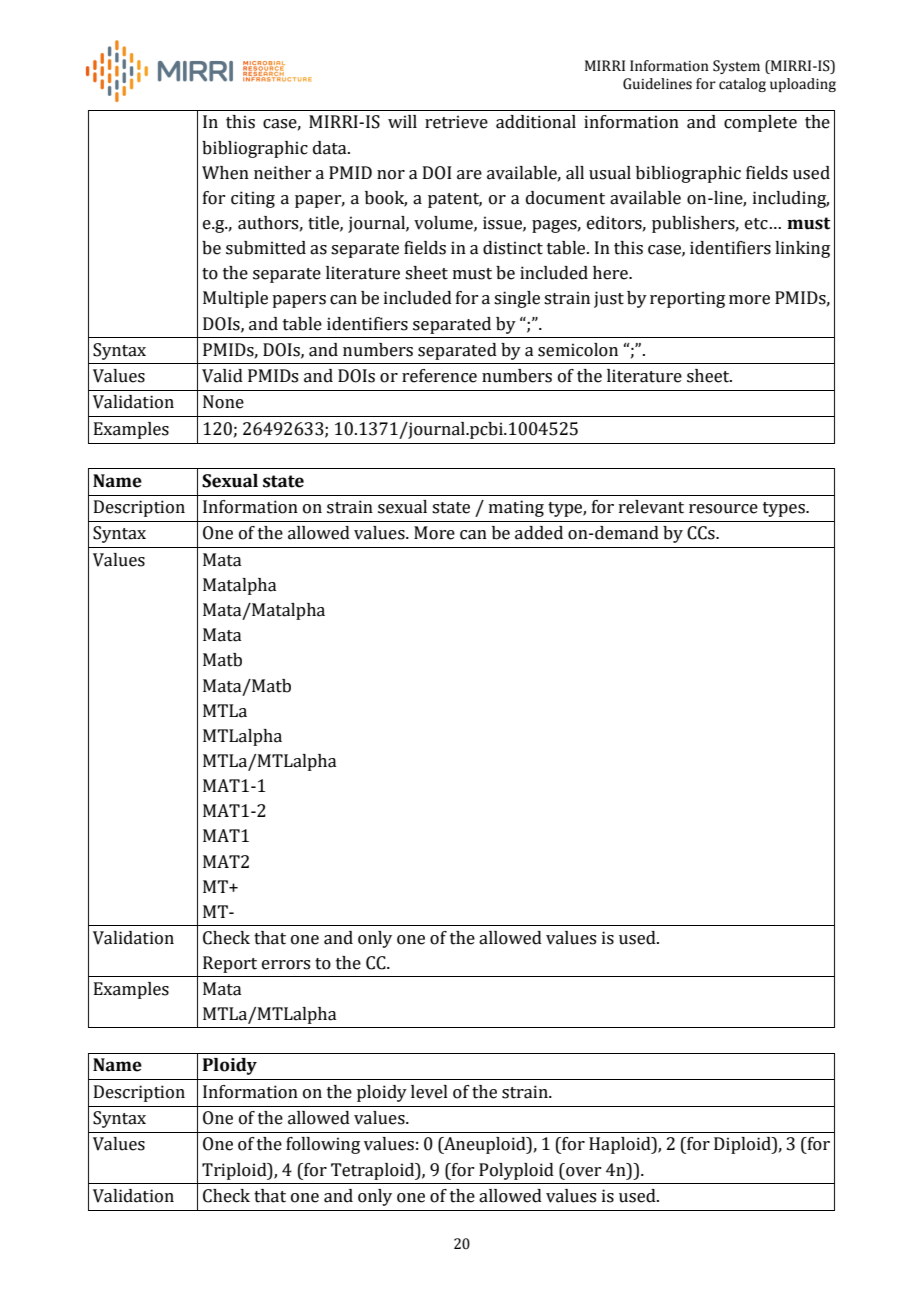 The width and height of the page is (924, 1308). What do you see at coordinates (223, 402) in the page?
I see `None` at bounding box center [223, 402].
